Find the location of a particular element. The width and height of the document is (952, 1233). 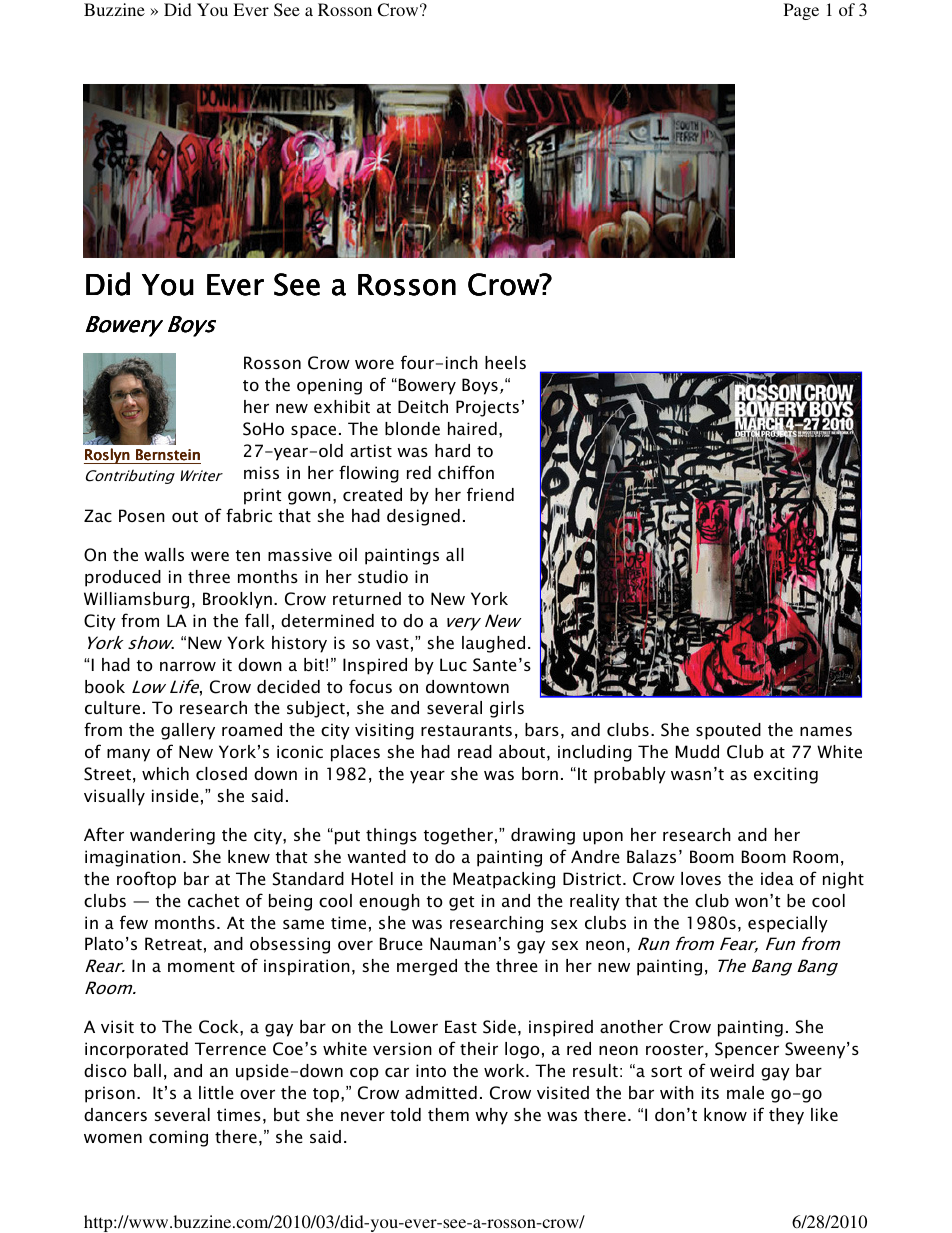

haired is located at coordinates (472, 428).
